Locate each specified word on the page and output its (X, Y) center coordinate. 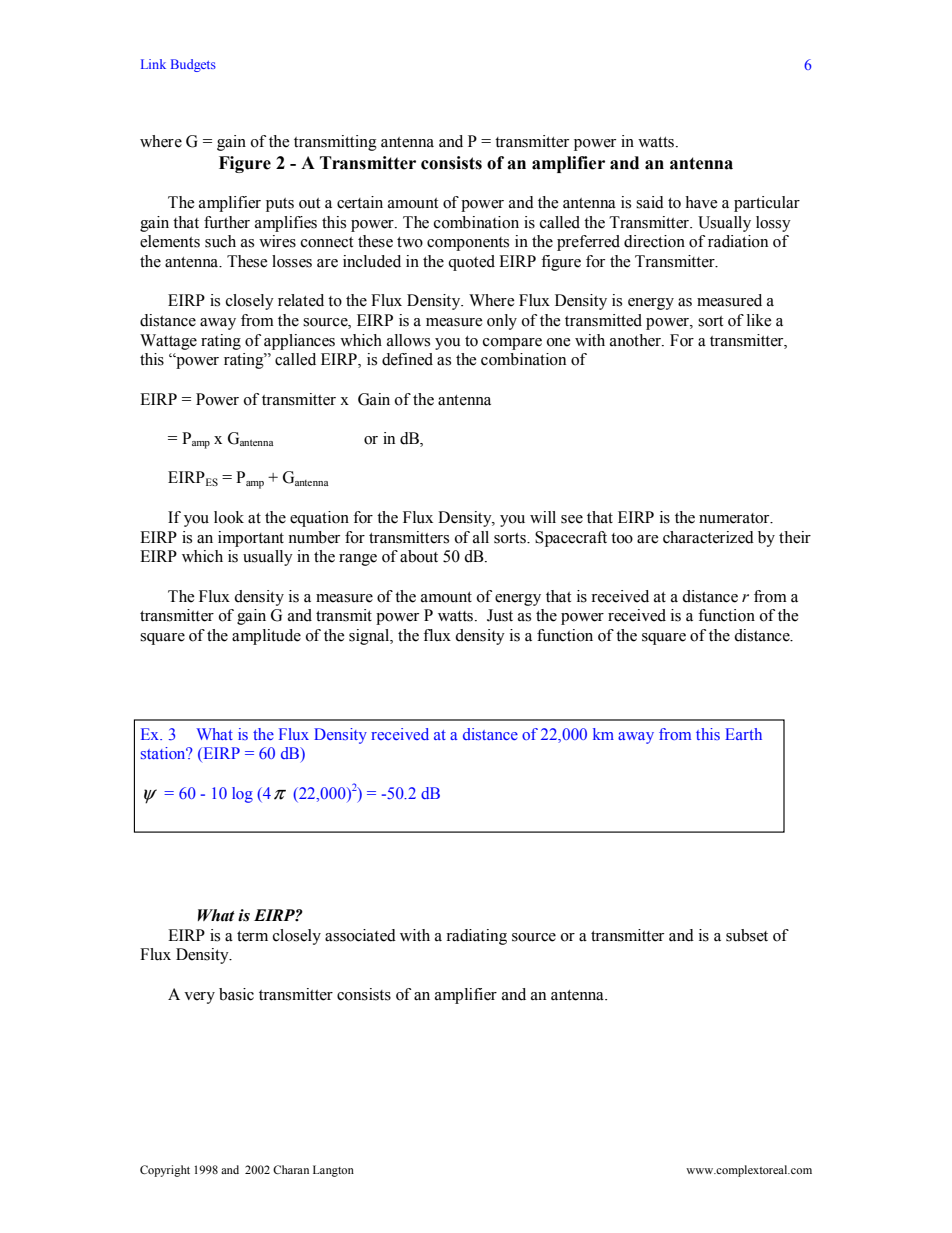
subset (747, 935)
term (252, 936)
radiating (476, 937)
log (242, 795)
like (759, 320)
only (502, 322)
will (543, 517)
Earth (743, 734)
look (229, 517)
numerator (735, 518)
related (301, 300)
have (701, 202)
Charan (291, 1169)
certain (360, 202)
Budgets (193, 65)
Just (500, 615)
